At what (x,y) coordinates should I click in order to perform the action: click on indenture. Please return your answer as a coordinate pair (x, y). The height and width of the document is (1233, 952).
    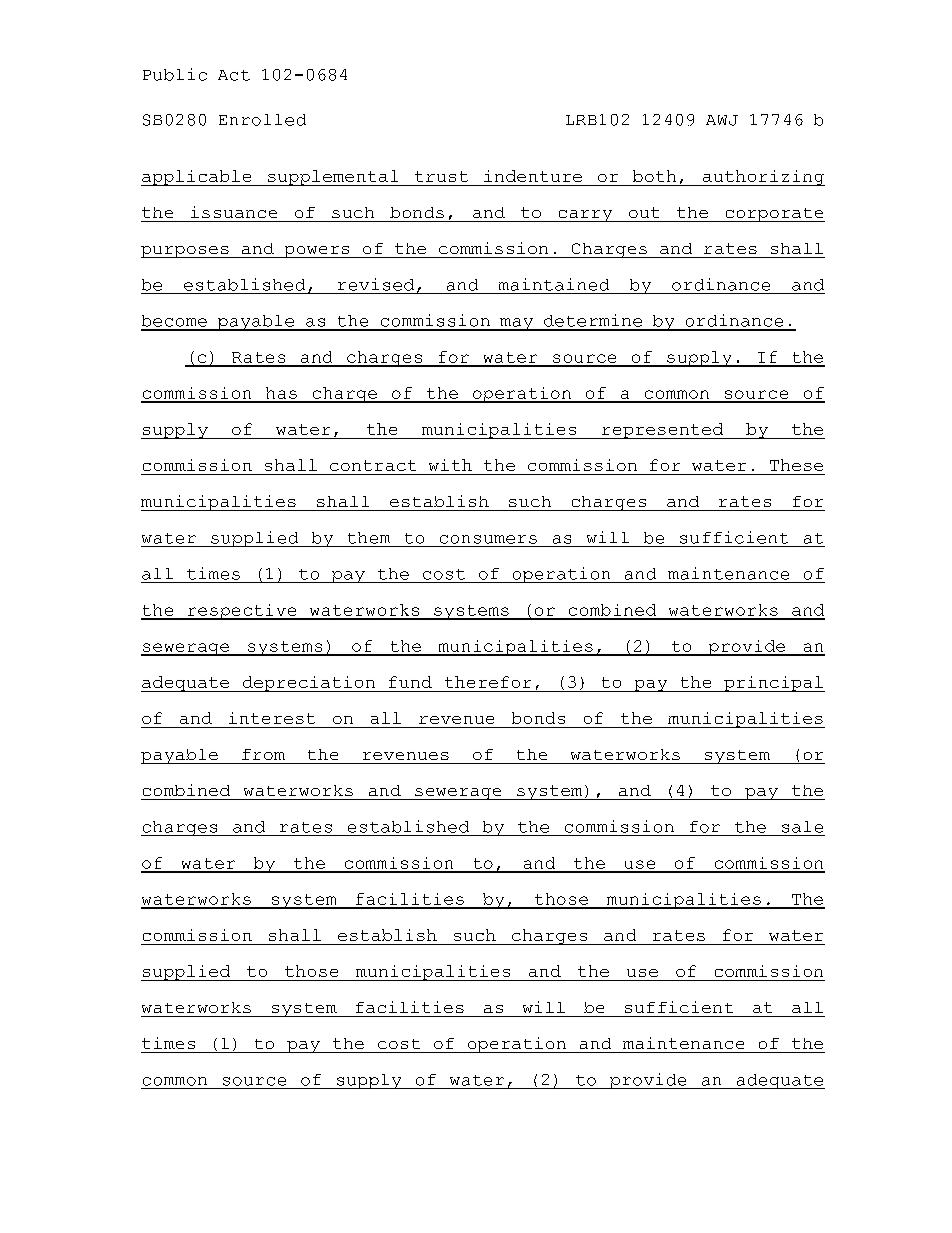
    Looking at the image, I should click on (533, 176).
